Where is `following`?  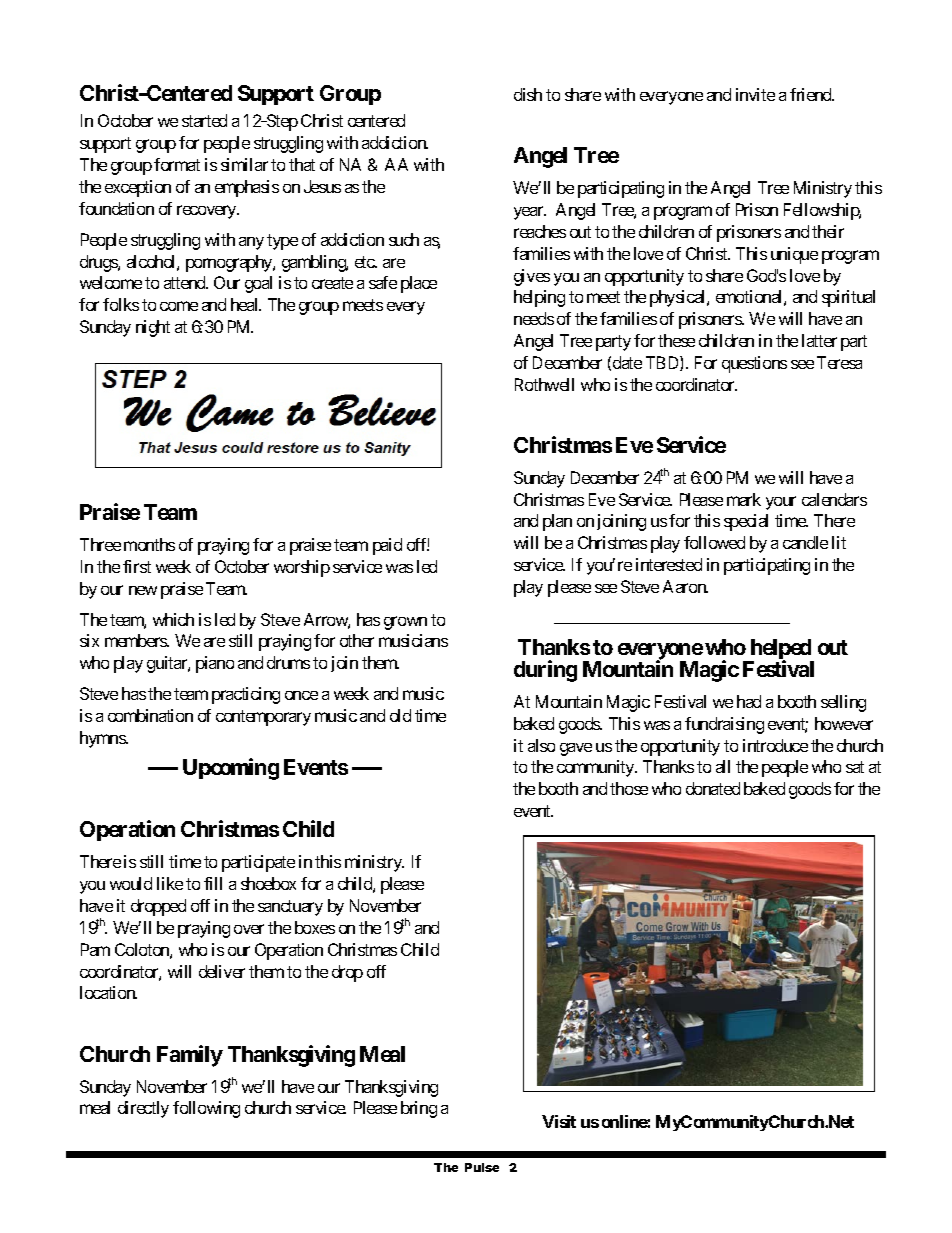 following is located at coordinates (206, 1109).
